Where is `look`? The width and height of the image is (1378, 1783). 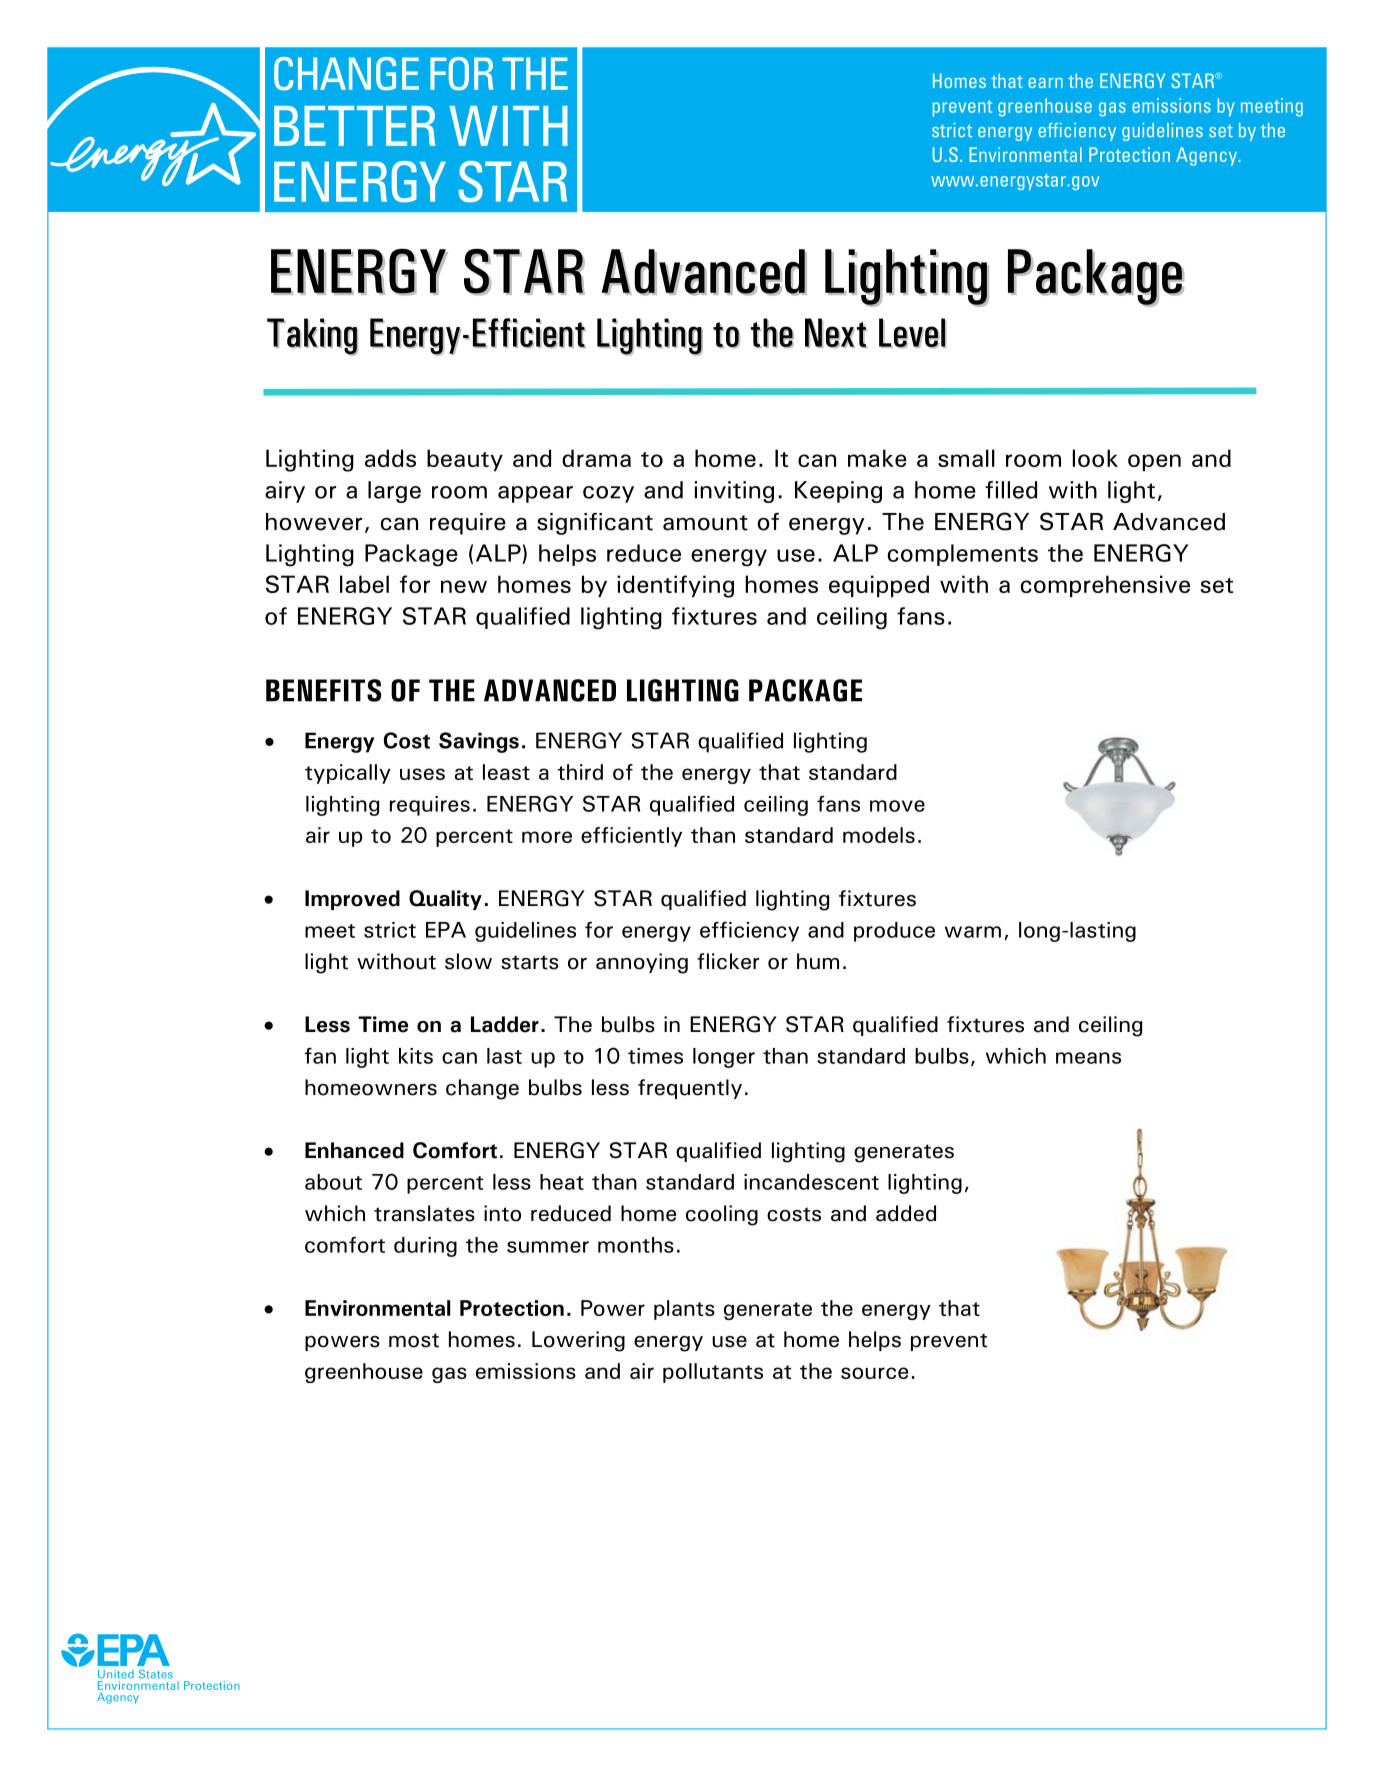
look is located at coordinates (1095, 458).
